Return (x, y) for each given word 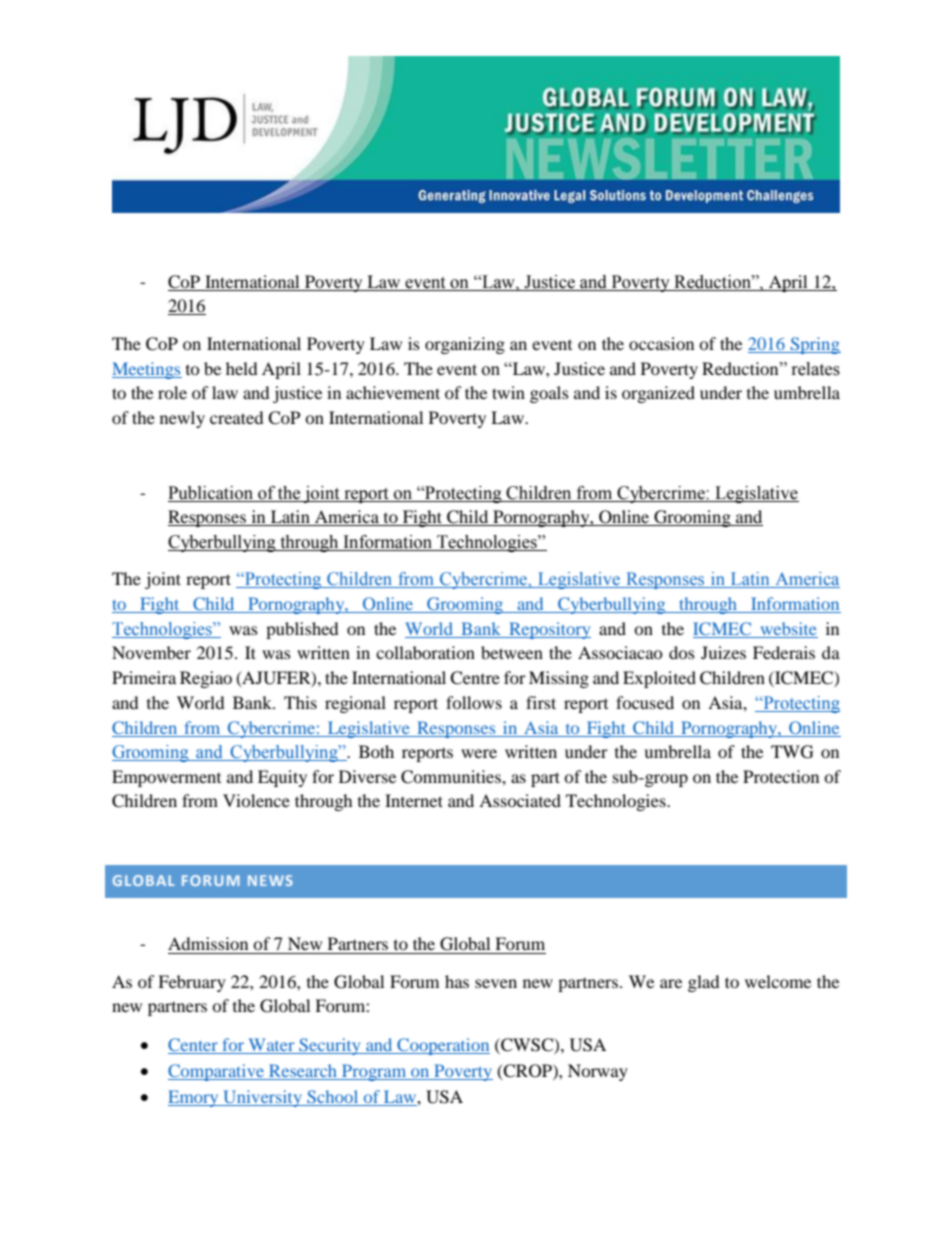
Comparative (217, 1072)
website (789, 628)
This (300, 702)
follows (474, 702)
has (457, 981)
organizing (465, 345)
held (242, 368)
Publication (210, 493)
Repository (549, 630)
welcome (778, 981)
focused (645, 702)
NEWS (270, 880)
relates (816, 369)
